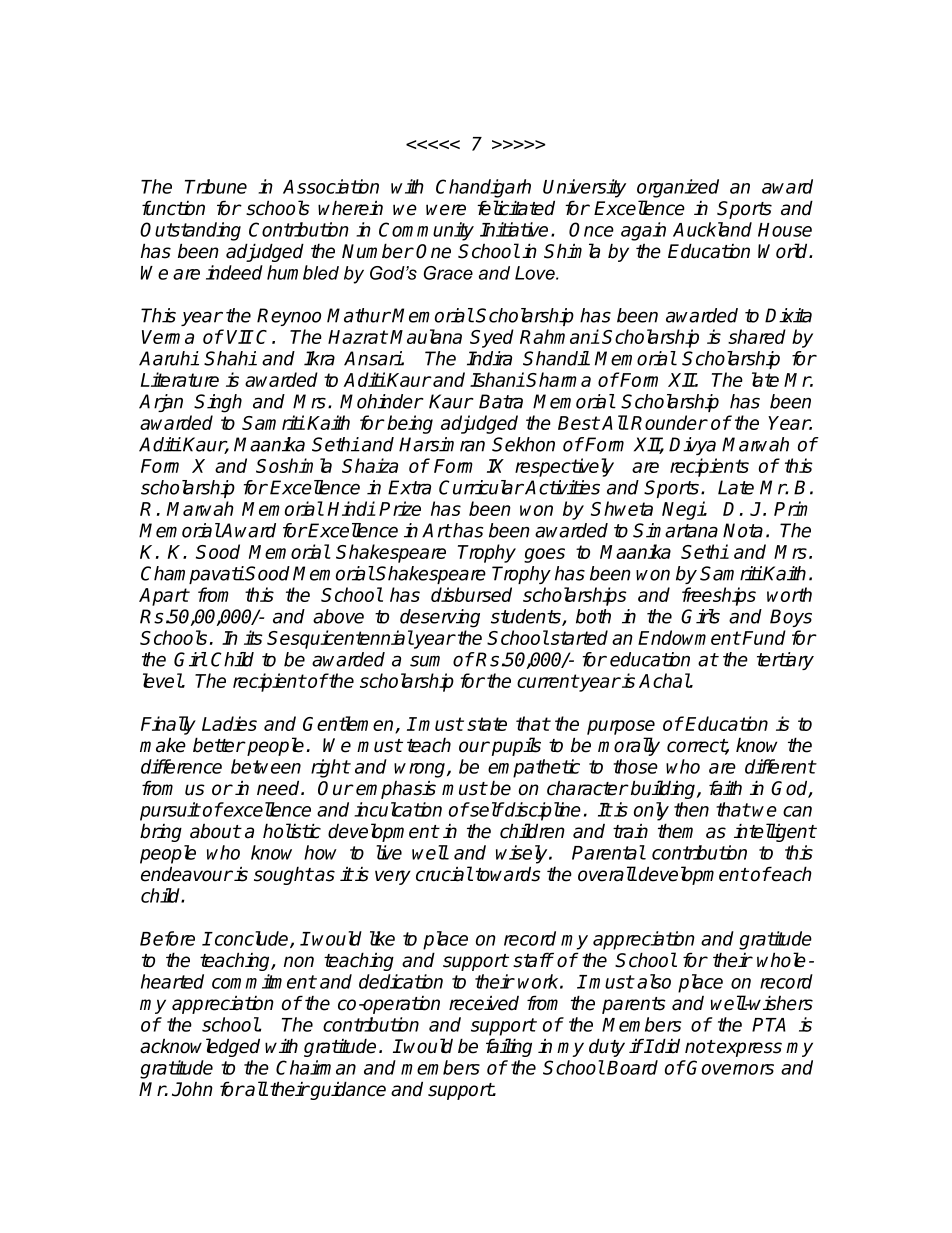  I want to click on Divya, so click(692, 446).
